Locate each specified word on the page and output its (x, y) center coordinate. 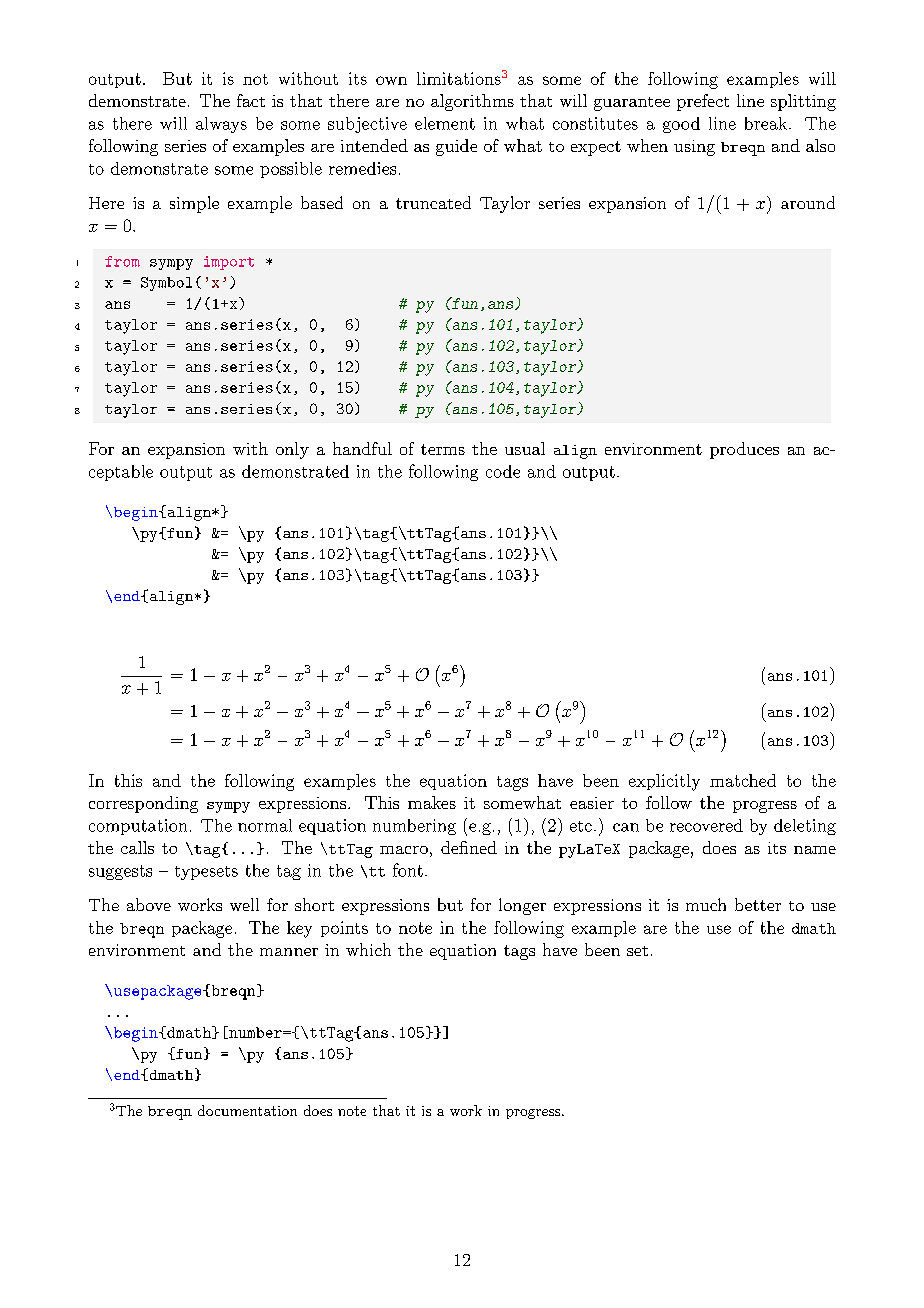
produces (744, 450)
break (766, 123)
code (503, 471)
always (221, 125)
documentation (247, 1110)
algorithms (472, 102)
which (368, 949)
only (292, 450)
